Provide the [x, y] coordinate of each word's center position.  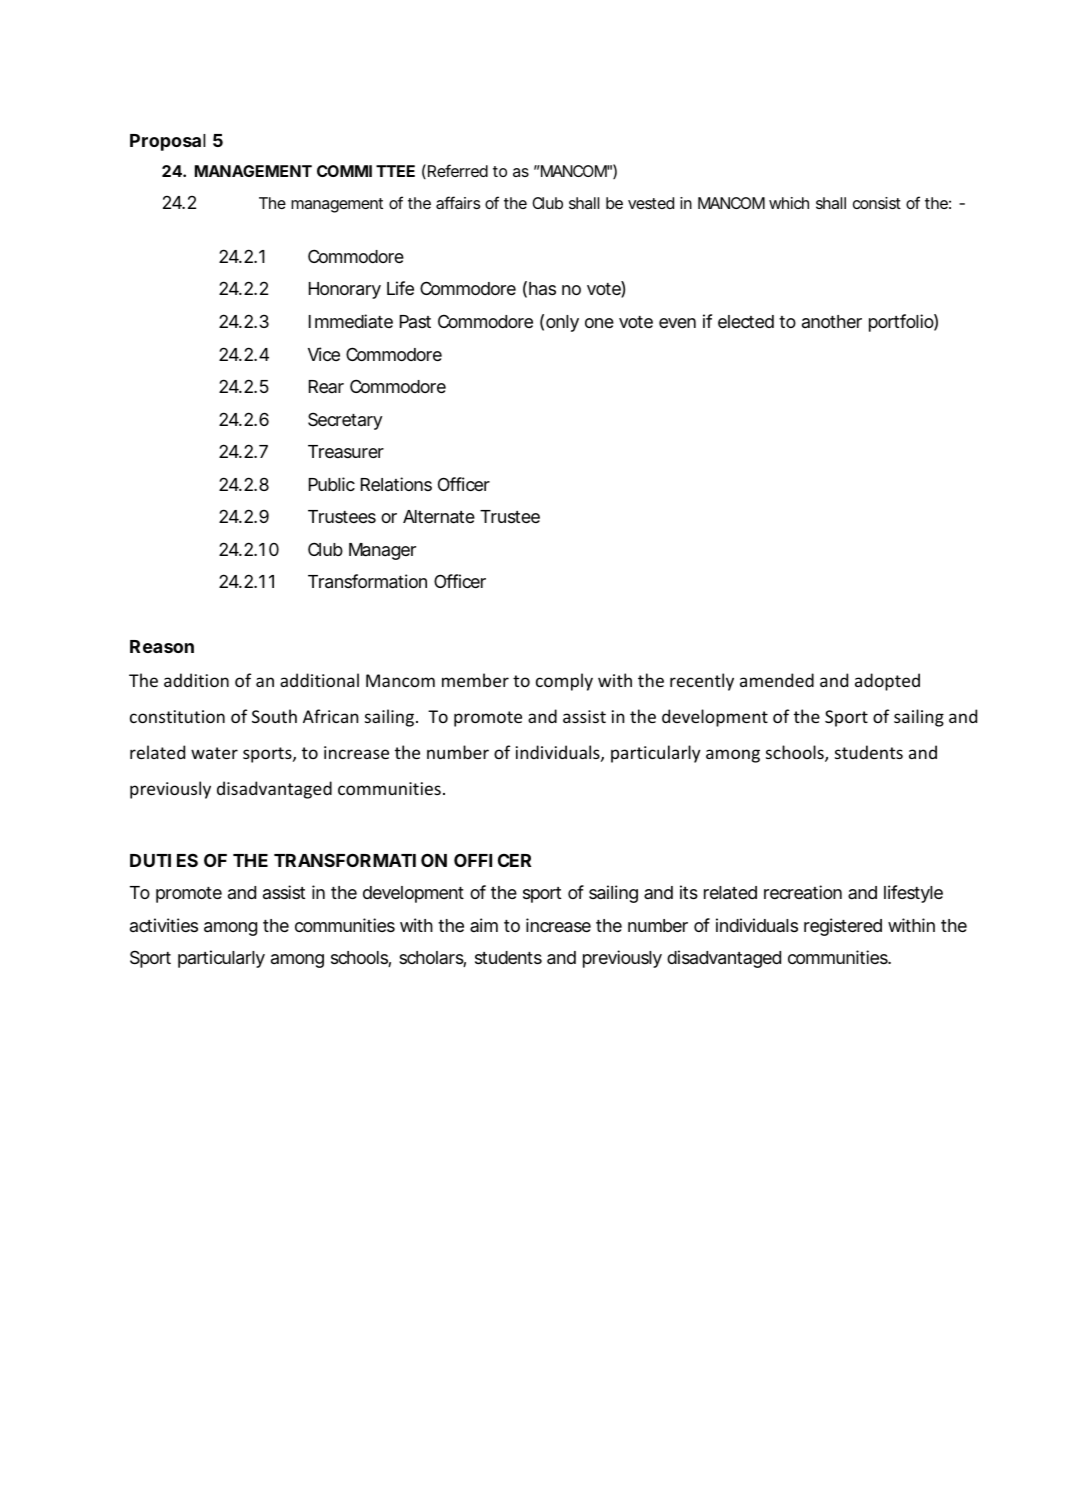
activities [164, 925]
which [789, 203]
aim [484, 925]
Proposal [168, 142]
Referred [458, 170]
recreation [803, 892]
